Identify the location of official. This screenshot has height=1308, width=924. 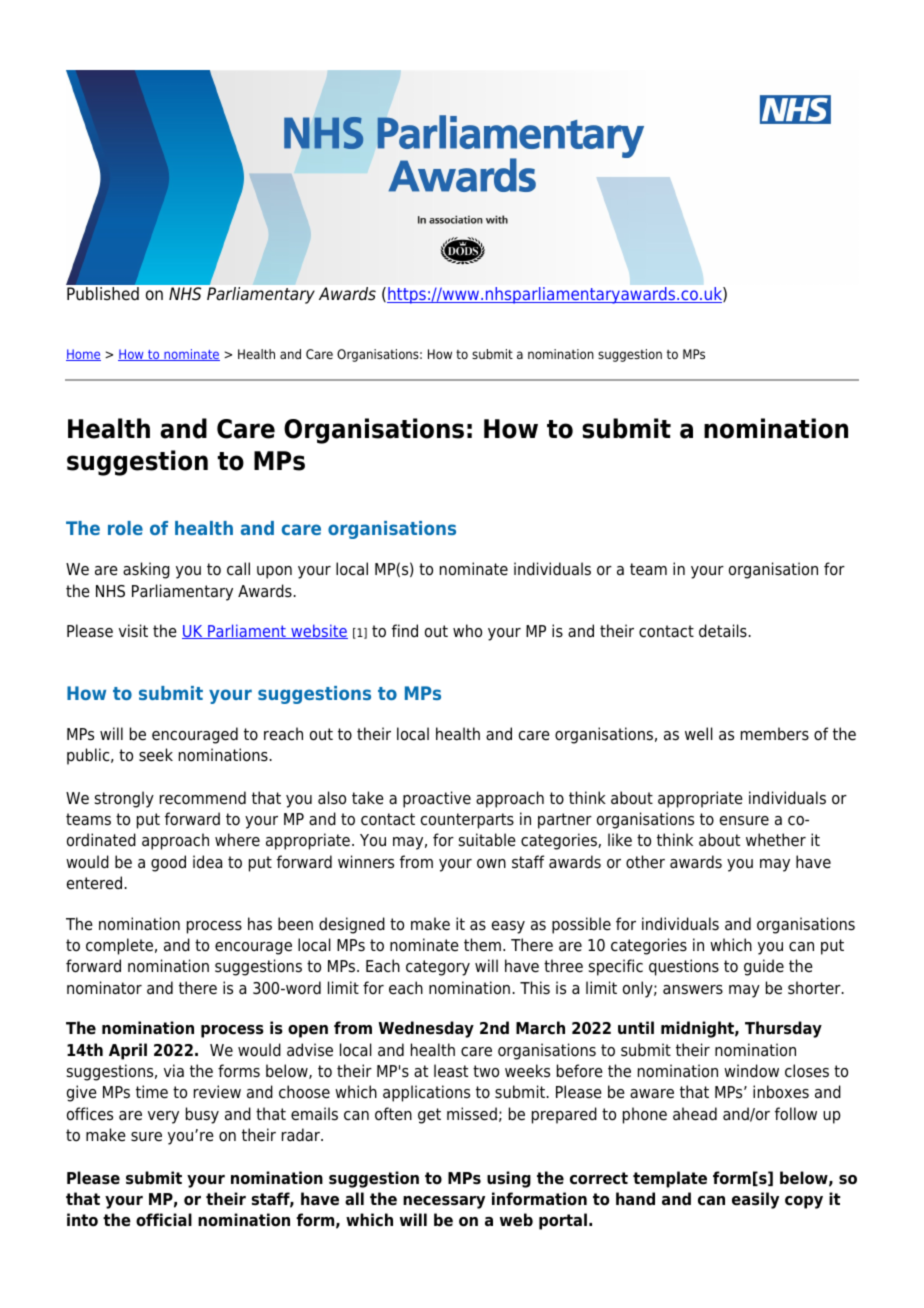
(164, 1220).
